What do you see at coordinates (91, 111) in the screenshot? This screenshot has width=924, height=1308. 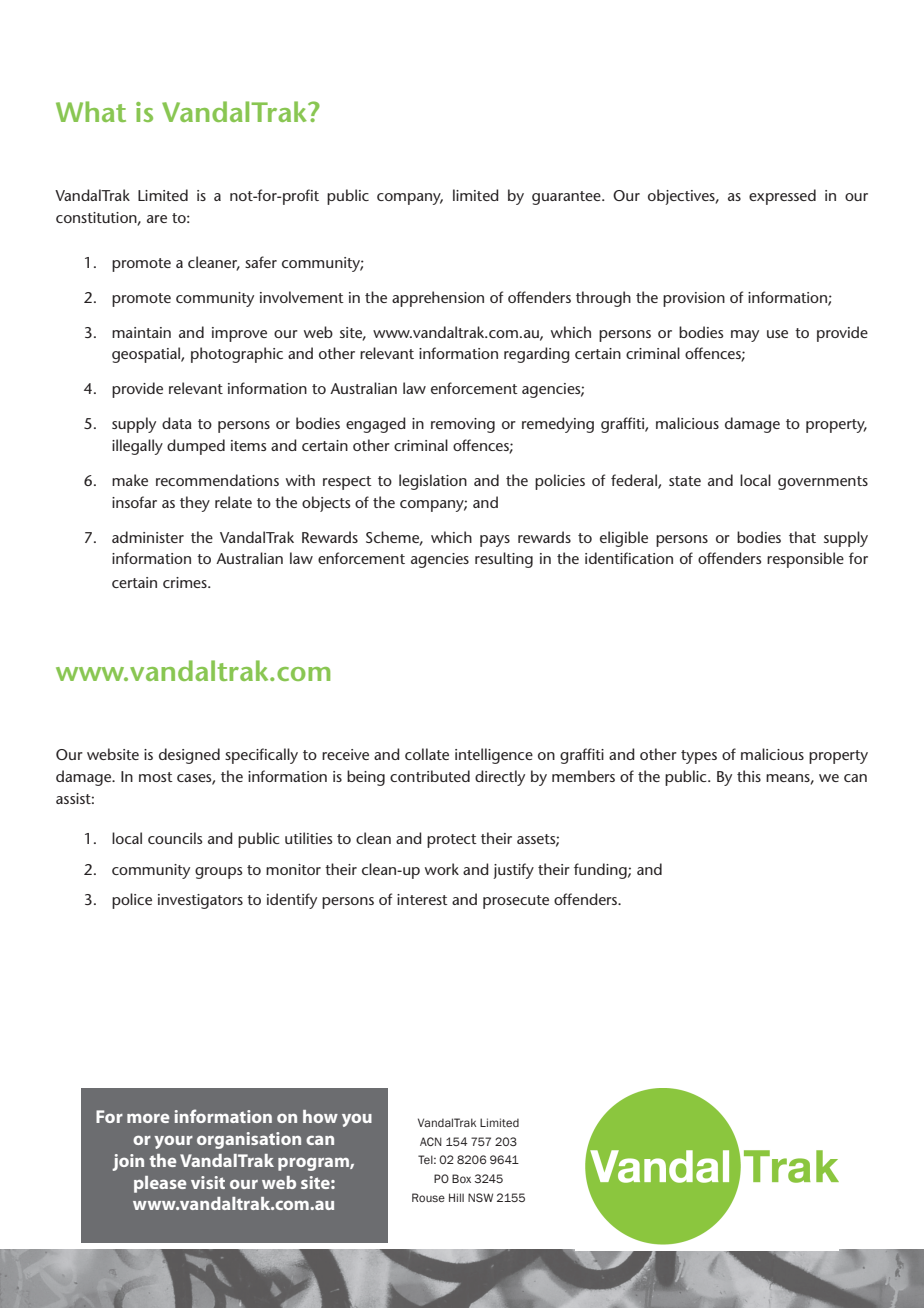 I see `What` at bounding box center [91, 111].
